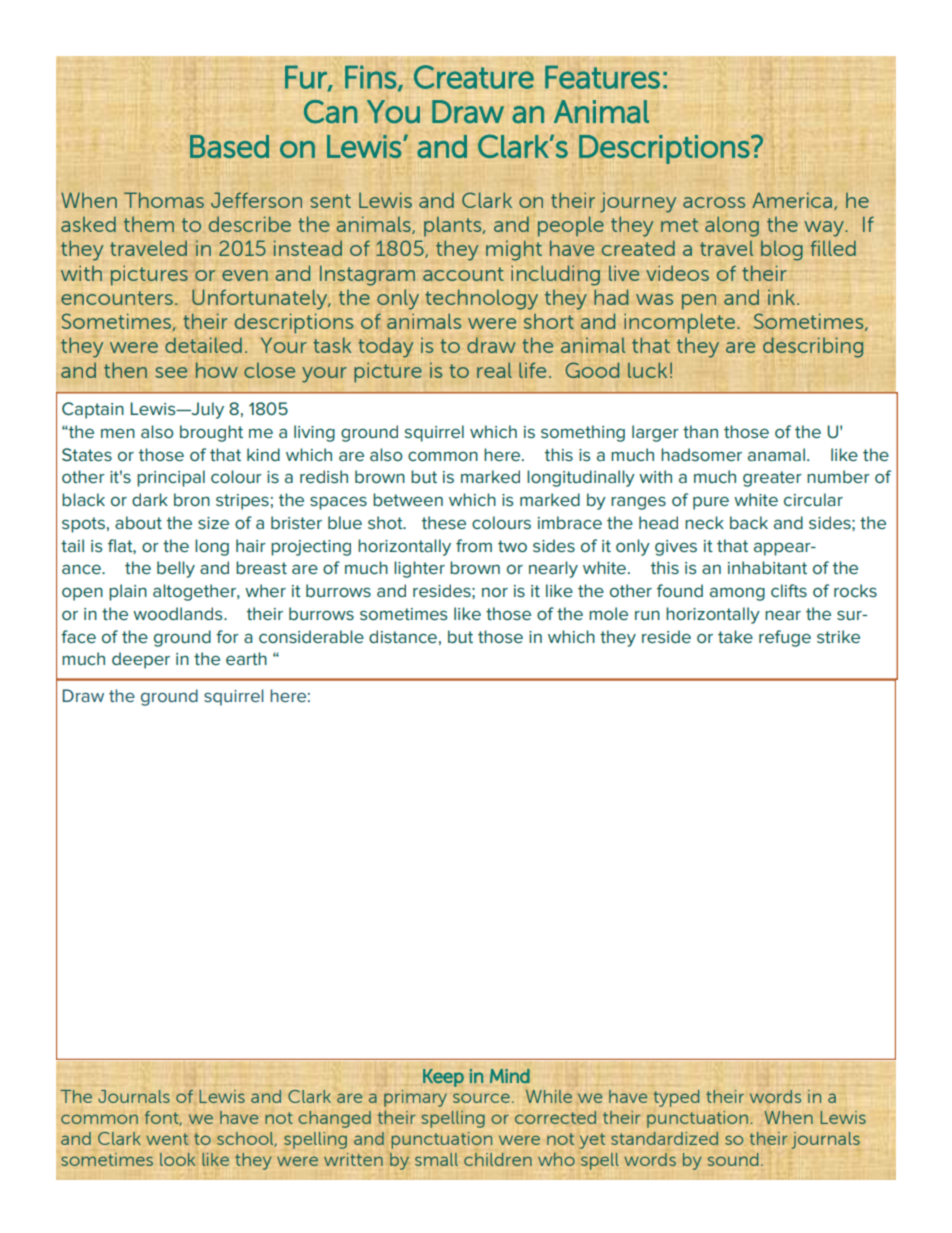 The height and width of the document is (1233, 952). Describe the element at coordinates (167, 1139) in the document. I see `went` at that location.
